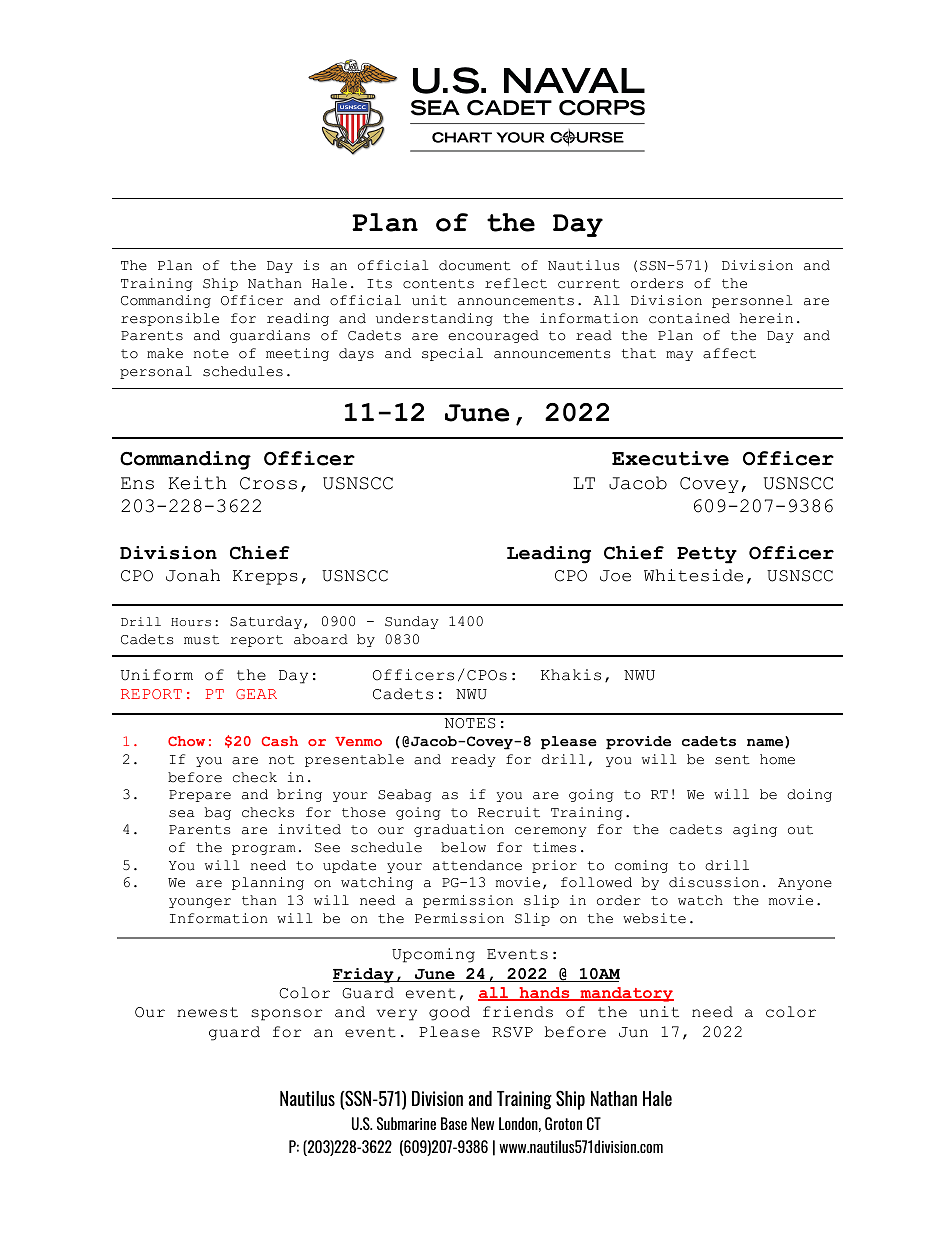 The height and width of the screenshot is (1233, 952). Describe the element at coordinates (459, 830) in the screenshot. I see `graduation` at that location.
